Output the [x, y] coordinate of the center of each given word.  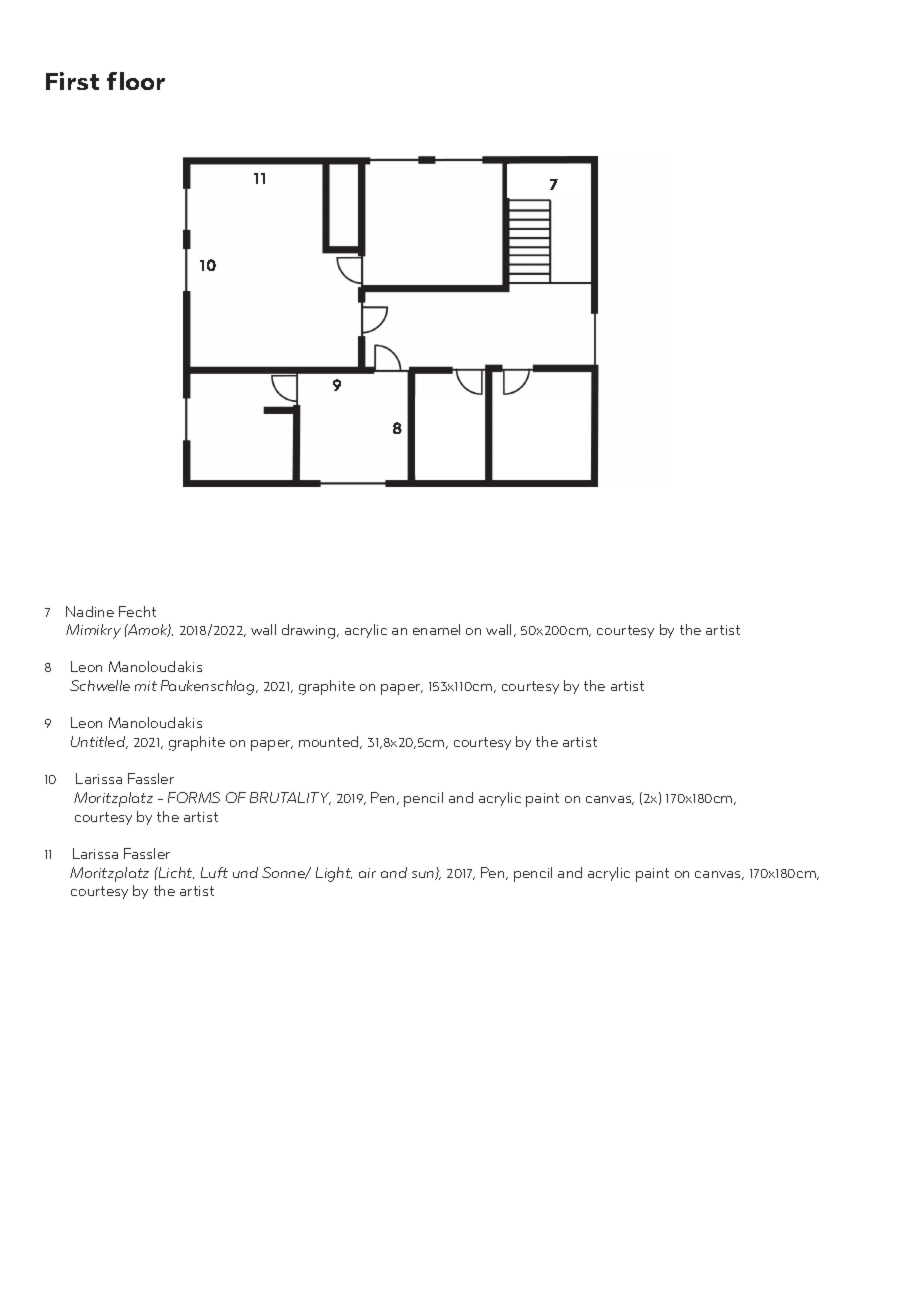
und [245, 872]
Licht [175, 873]
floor [136, 81]
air [367, 873]
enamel [436, 629]
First [72, 81]
